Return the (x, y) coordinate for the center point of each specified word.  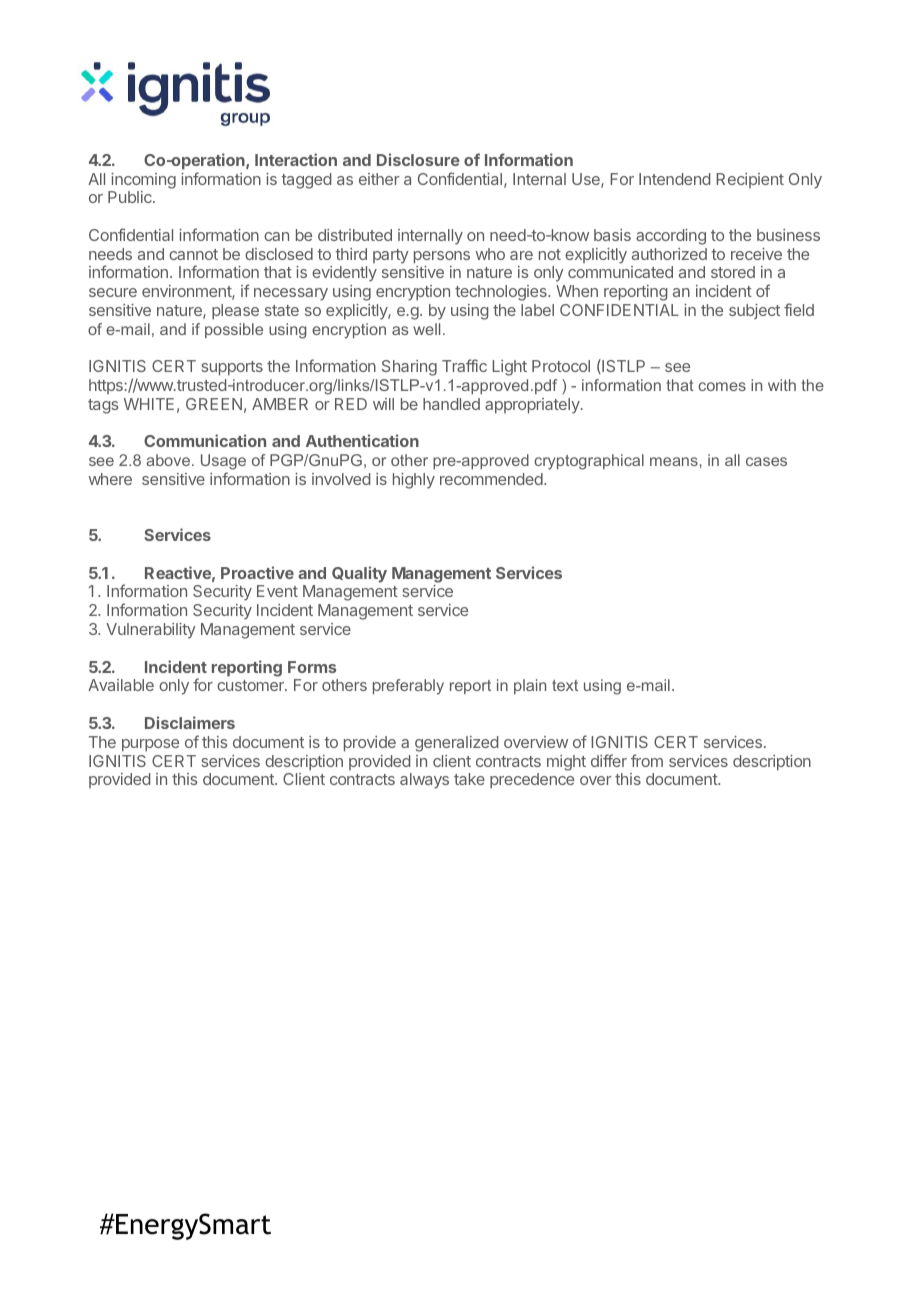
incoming (143, 181)
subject (754, 311)
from (647, 760)
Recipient (750, 180)
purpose (150, 745)
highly (414, 481)
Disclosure (418, 159)
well (426, 329)
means (675, 461)
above (168, 460)
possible (234, 330)
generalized (456, 744)
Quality (359, 574)
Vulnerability (151, 631)
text (565, 685)
